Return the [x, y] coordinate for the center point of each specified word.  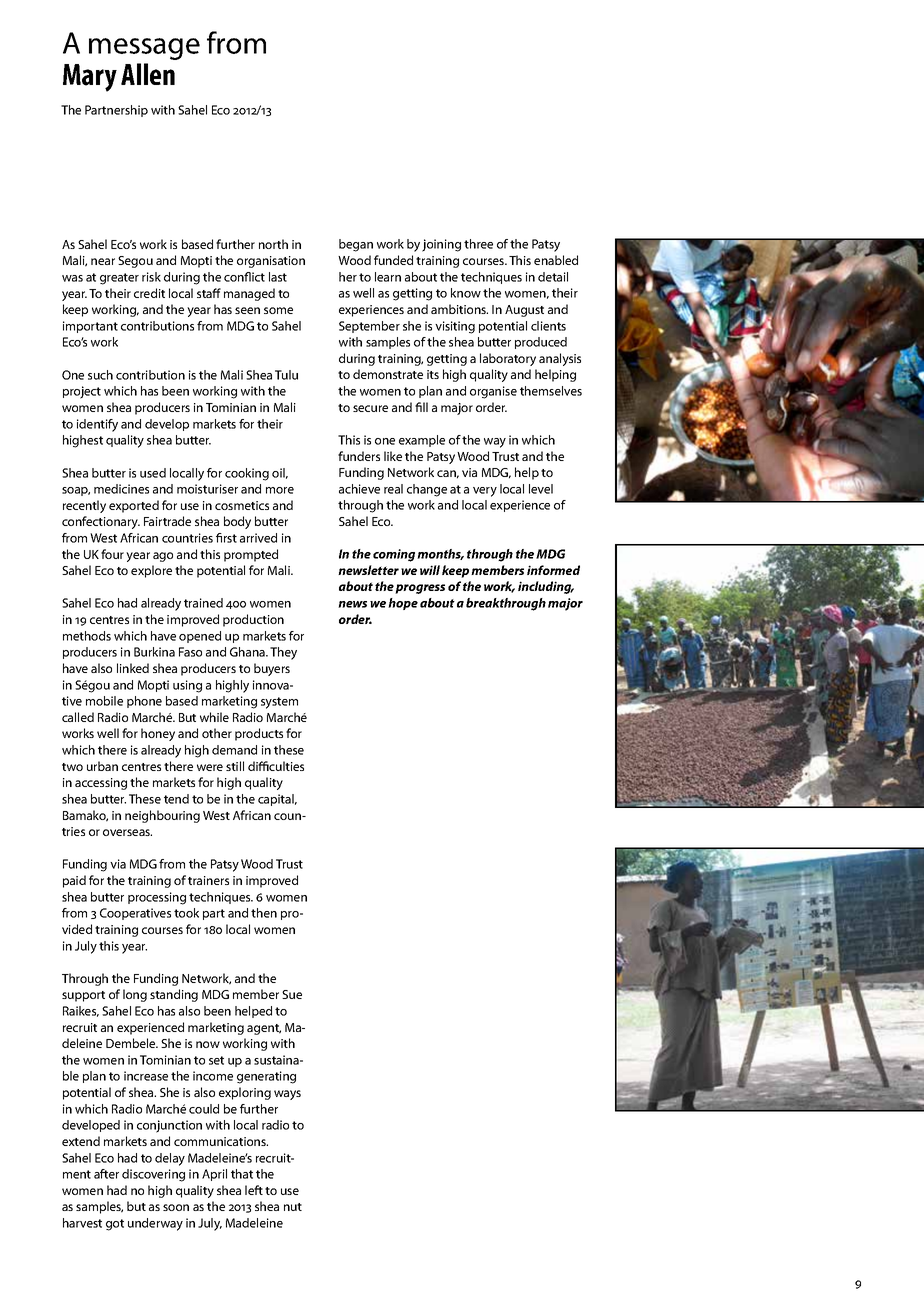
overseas [127, 832]
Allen [148, 74]
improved [272, 881]
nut [293, 1207]
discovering [153, 1175]
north [273, 244]
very [485, 492]
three [478, 244]
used [153, 473]
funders [359, 456]
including [546, 587]
